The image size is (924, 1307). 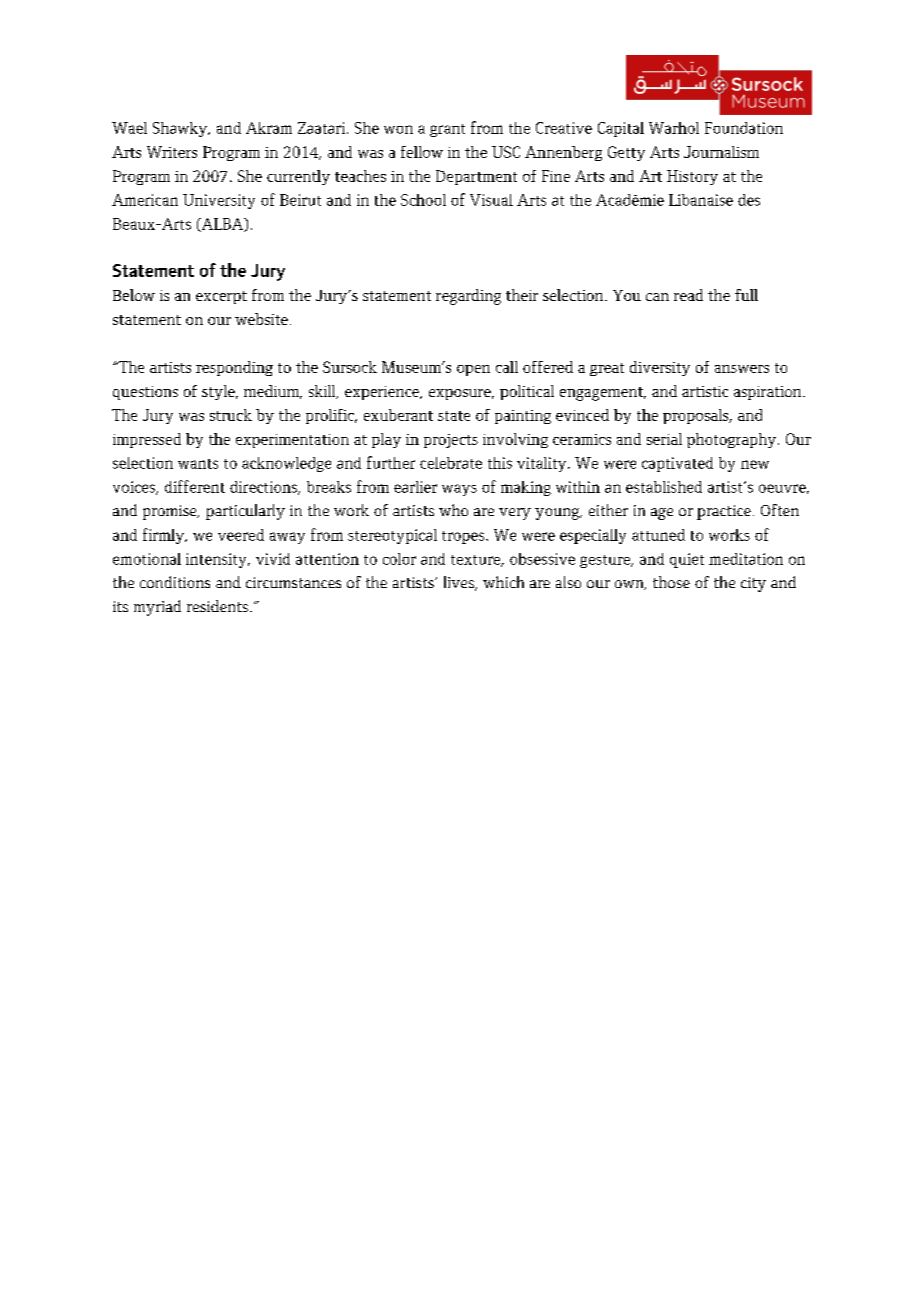 What do you see at coordinates (473, 370) in the page?
I see `open` at bounding box center [473, 370].
